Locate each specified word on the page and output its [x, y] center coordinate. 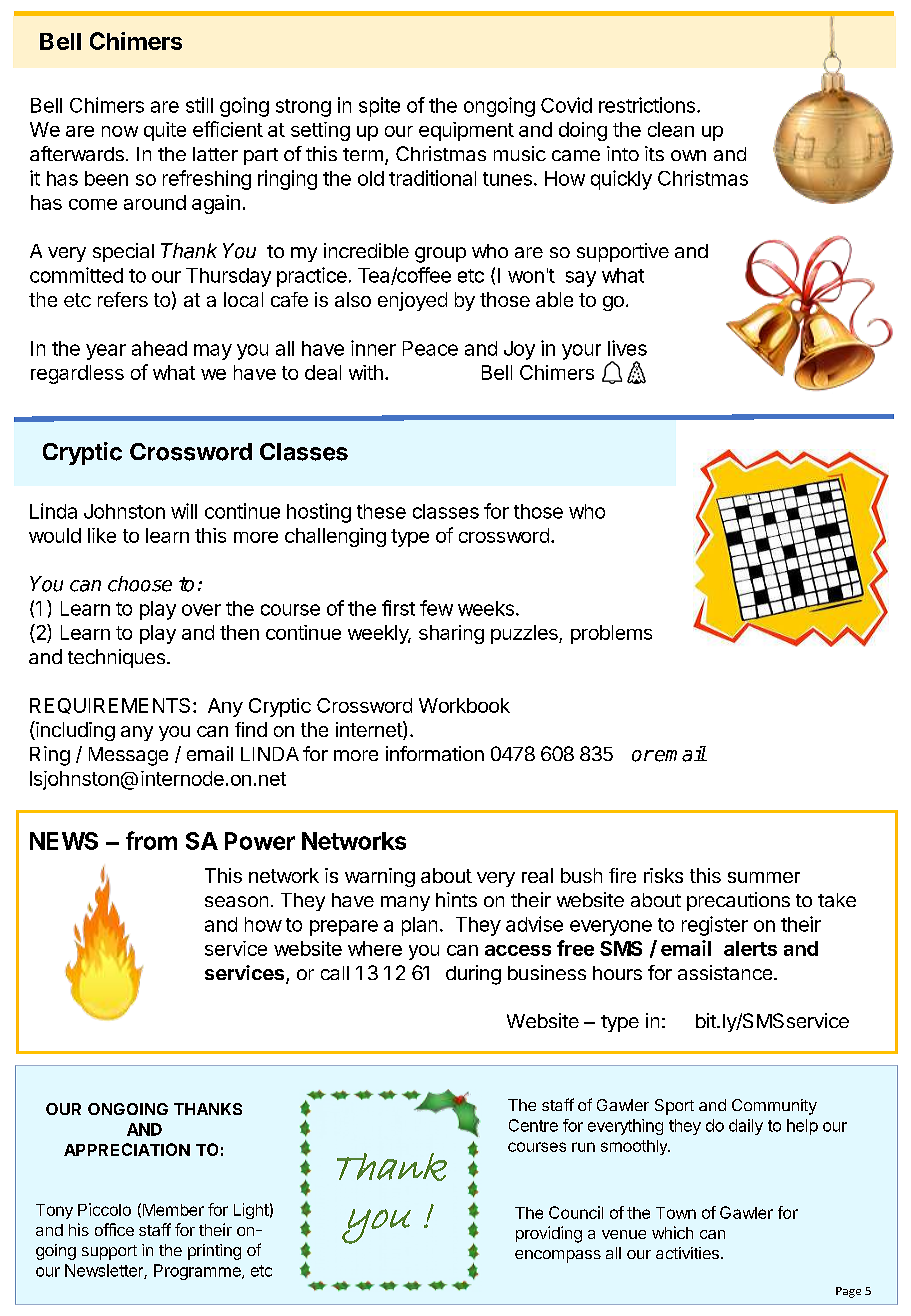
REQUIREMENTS [110, 706]
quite [165, 131]
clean [671, 129]
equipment [466, 131]
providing [549, 1234]
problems [611, 634]
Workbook [464, 705]
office [114, 1229]
